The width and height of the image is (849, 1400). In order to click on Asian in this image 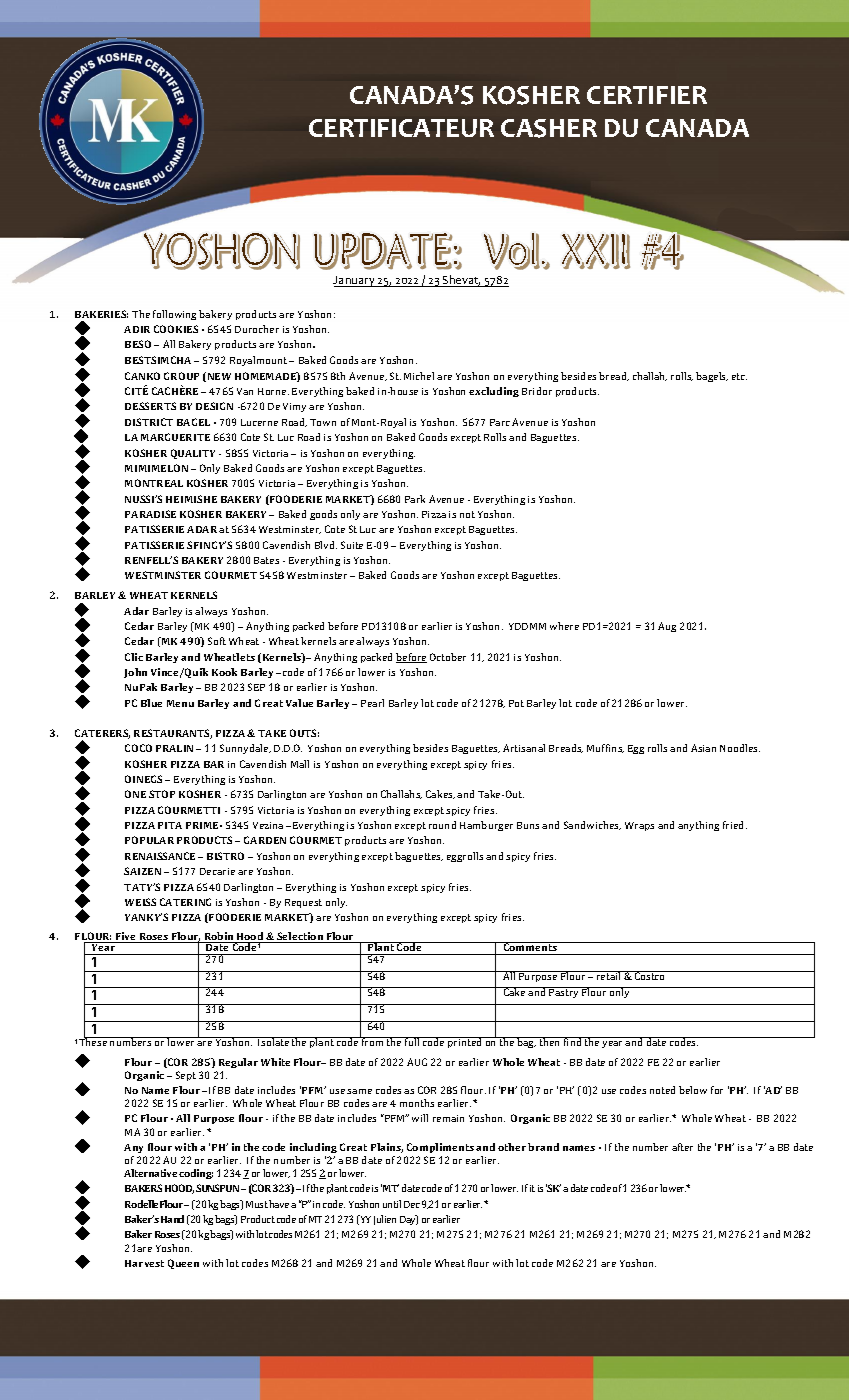, I will do `click(703, 748)`.
